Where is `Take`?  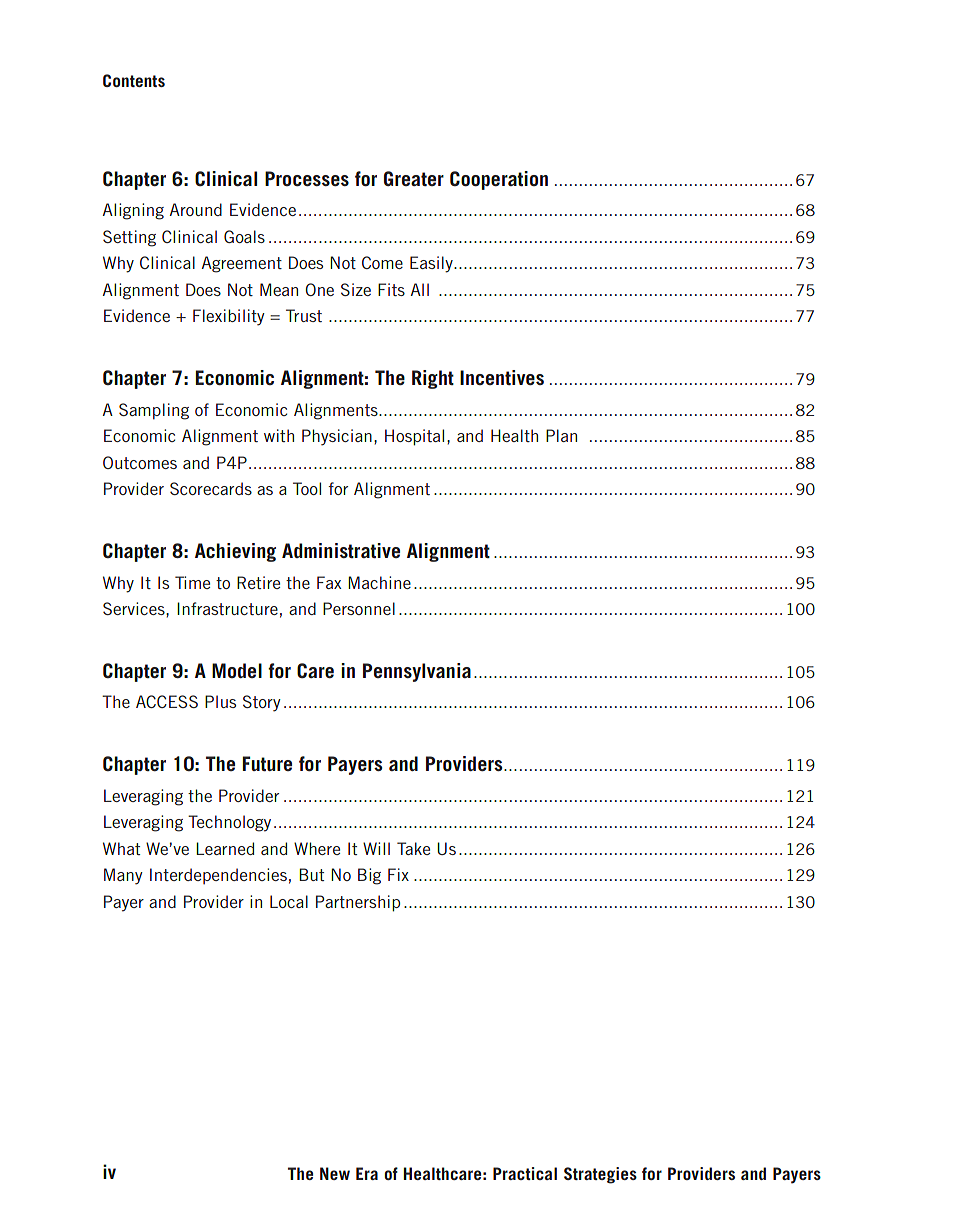
Take is located at coordinates (413, 848).
